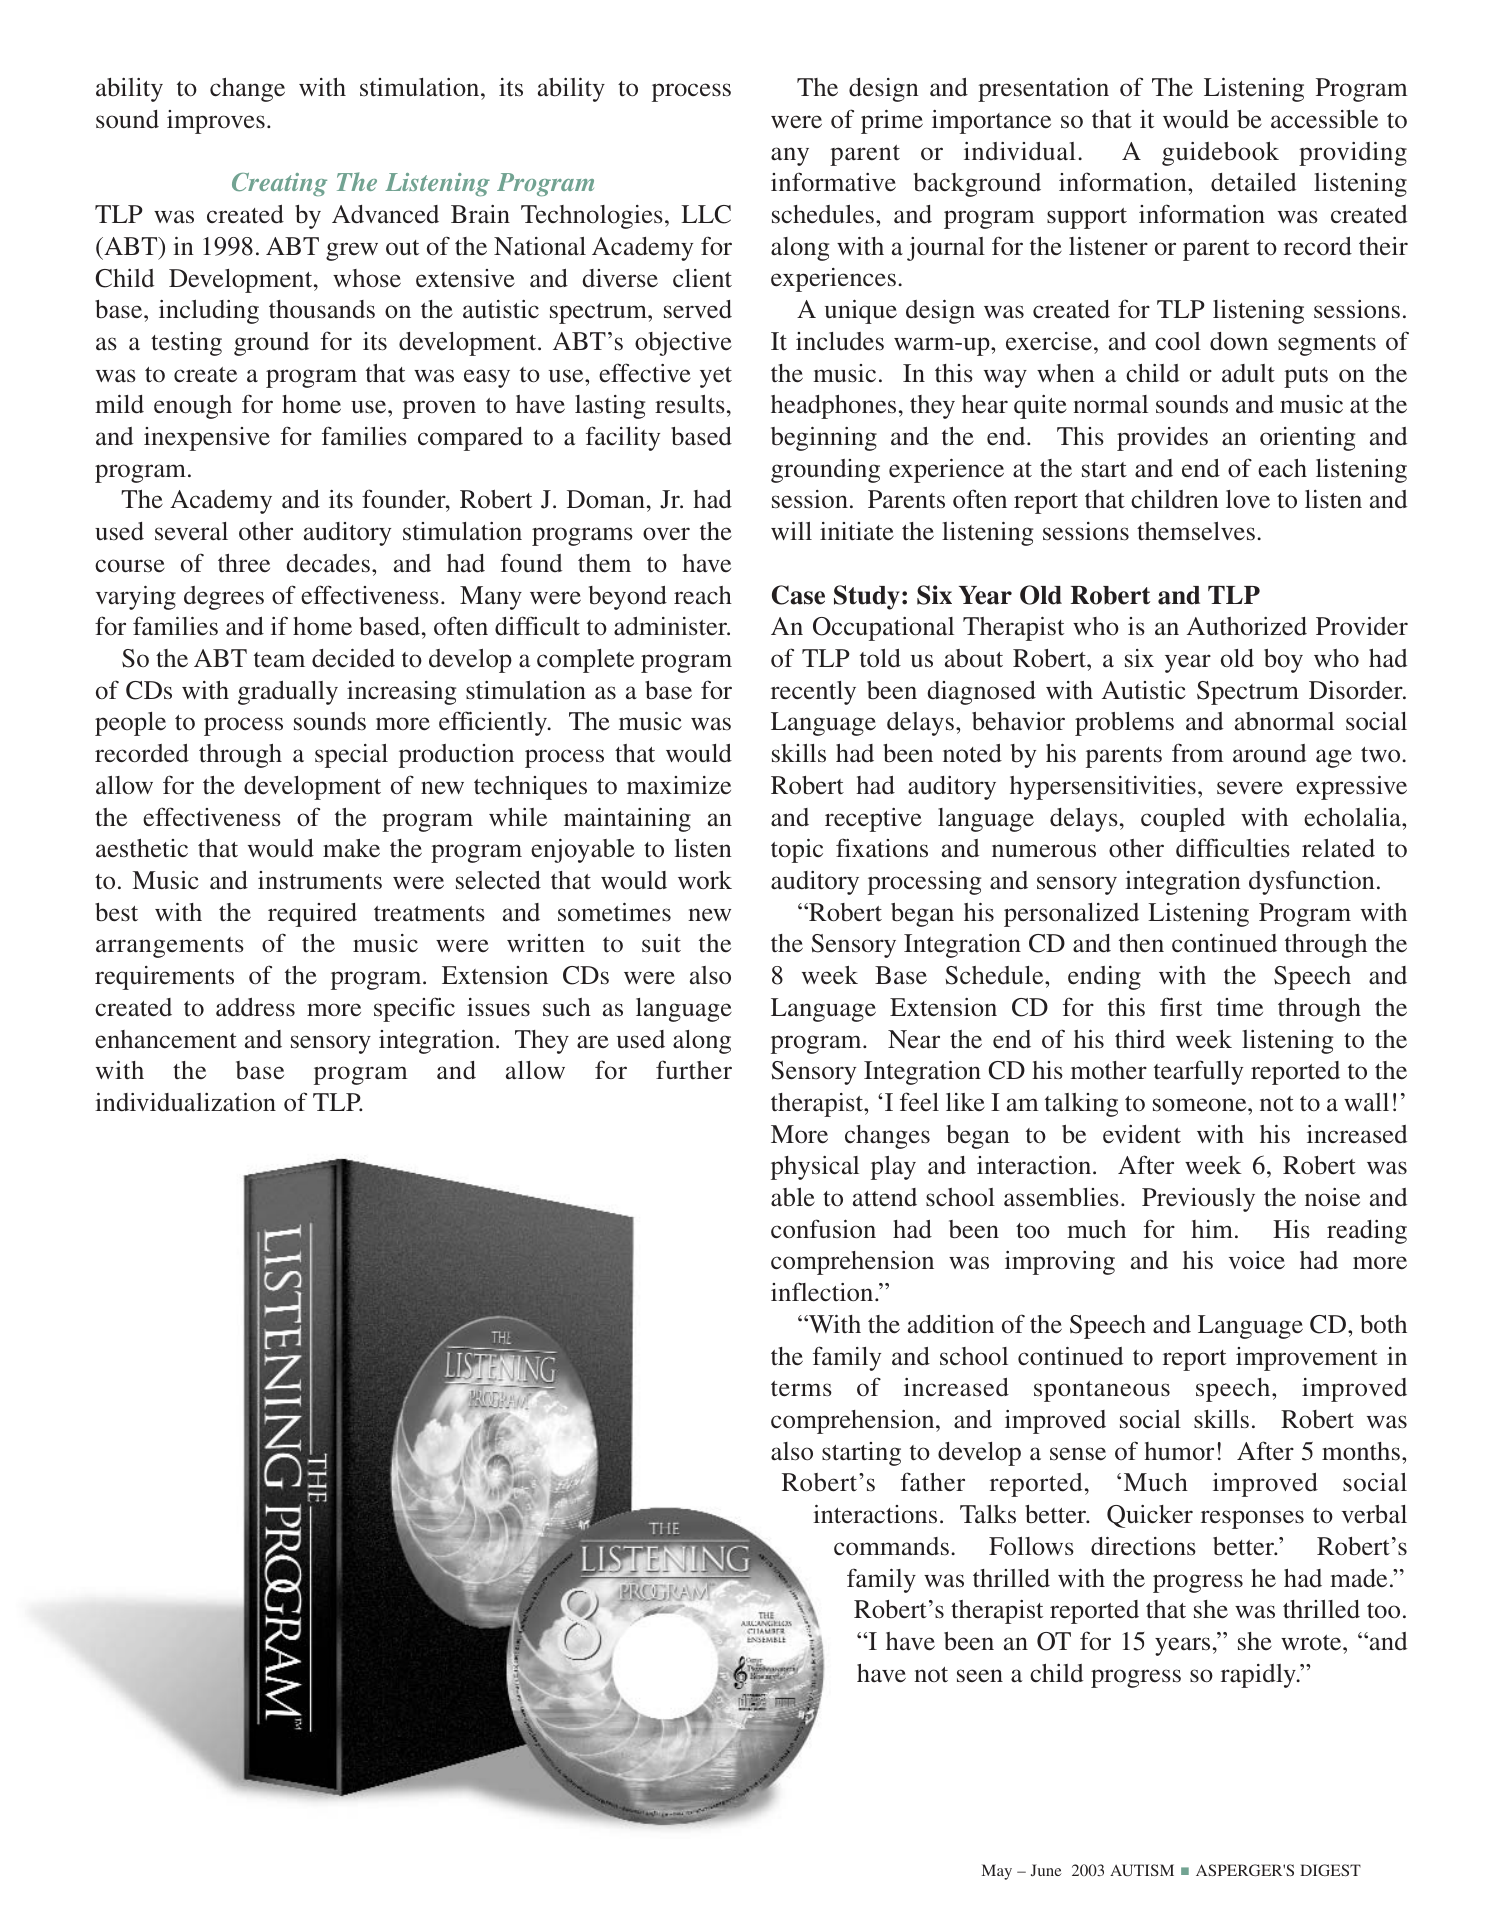 This document has width=1493, height=1932. Describe the element at coordinates (997, 1872) in the document. I see `May` at that location.
